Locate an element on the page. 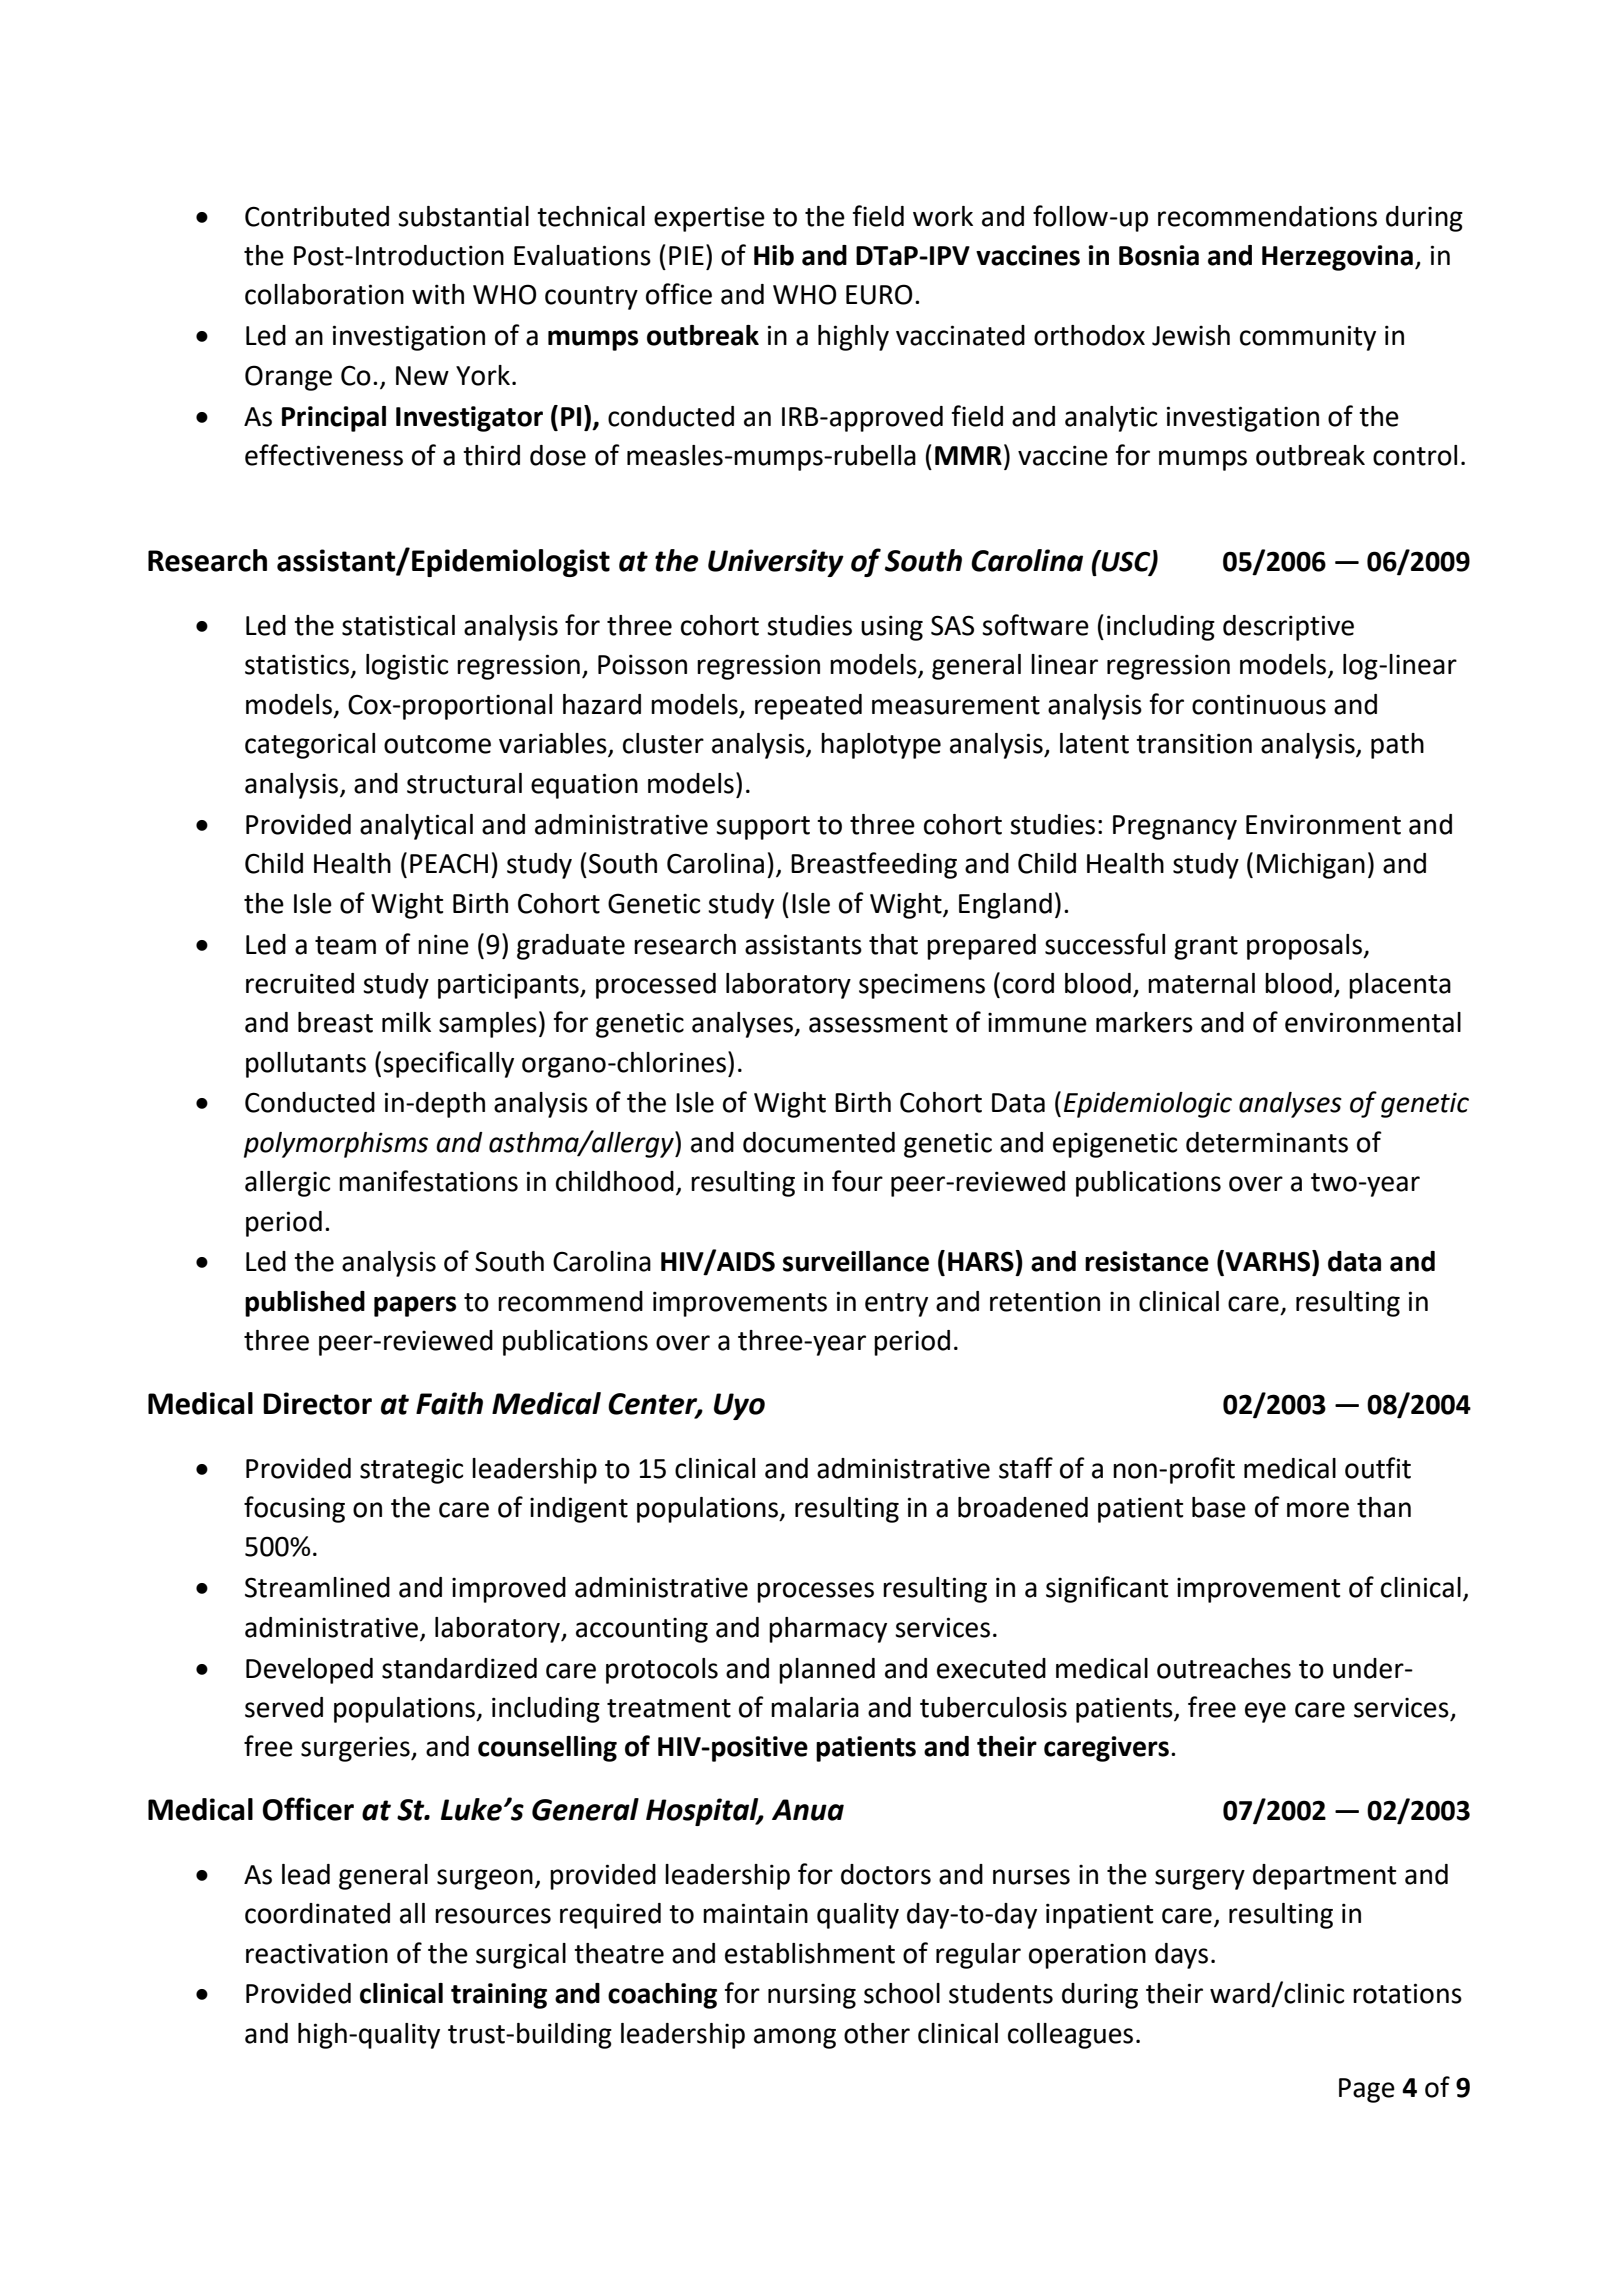 The height and width of the document is (2287, 1617). Page is located at coordinates (1367, 2090).
